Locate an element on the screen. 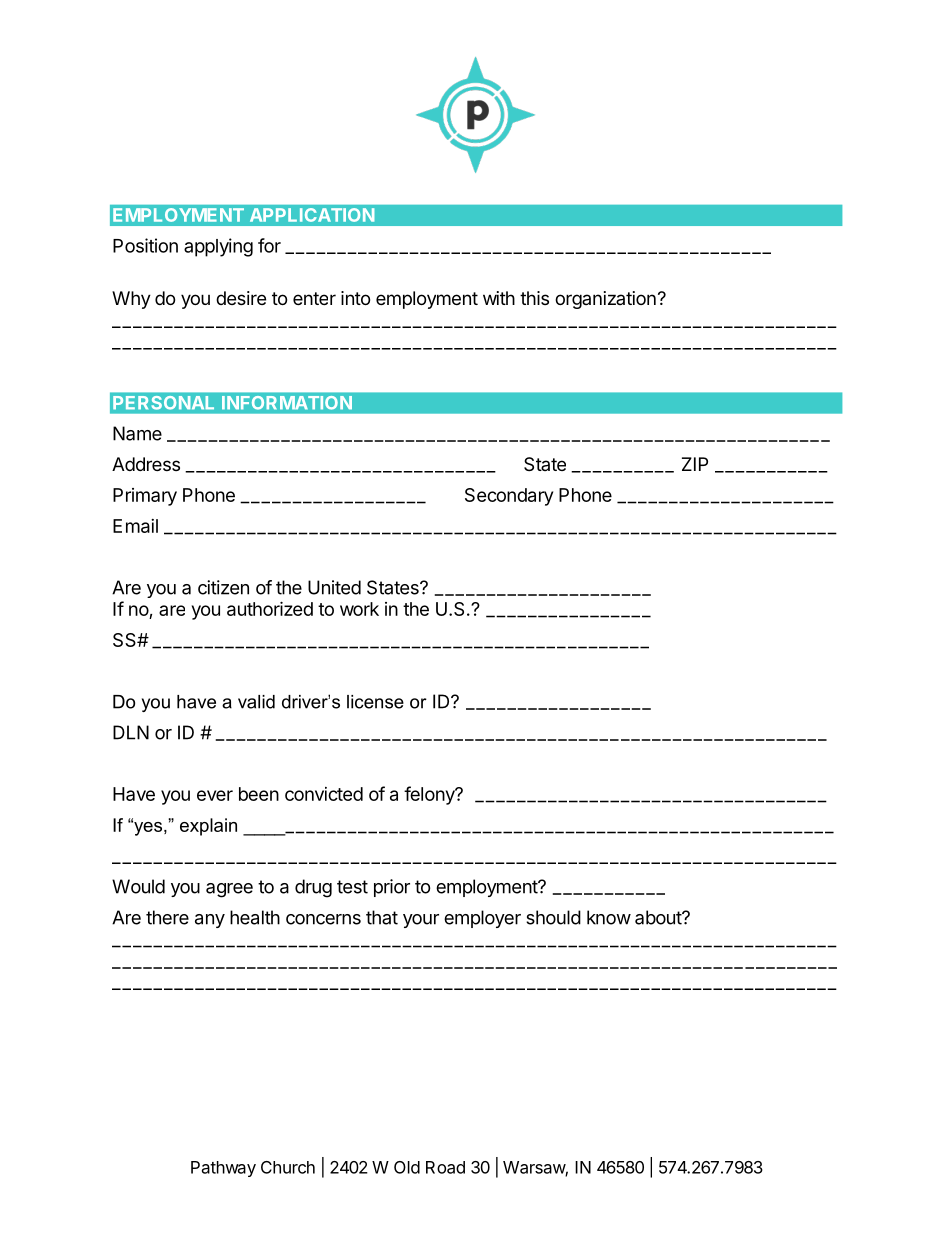  United is located at coordinates (334, 587).
